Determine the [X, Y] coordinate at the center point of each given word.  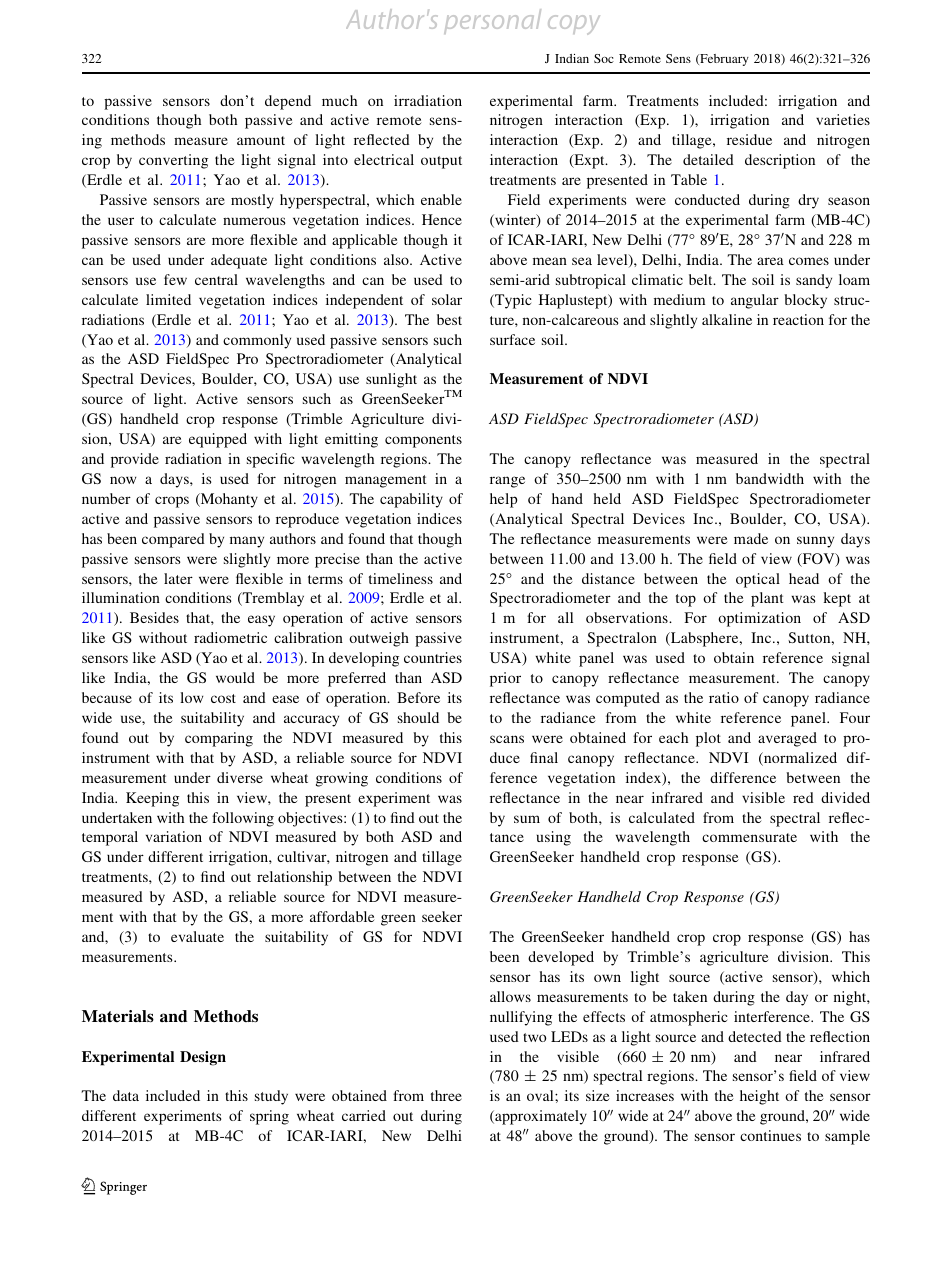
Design [203, 1058]
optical [758, 580]
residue [749, 139]
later [178, 578]
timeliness [401, 578]
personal [492, 21]
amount [261, 140]
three [446, 1095]
